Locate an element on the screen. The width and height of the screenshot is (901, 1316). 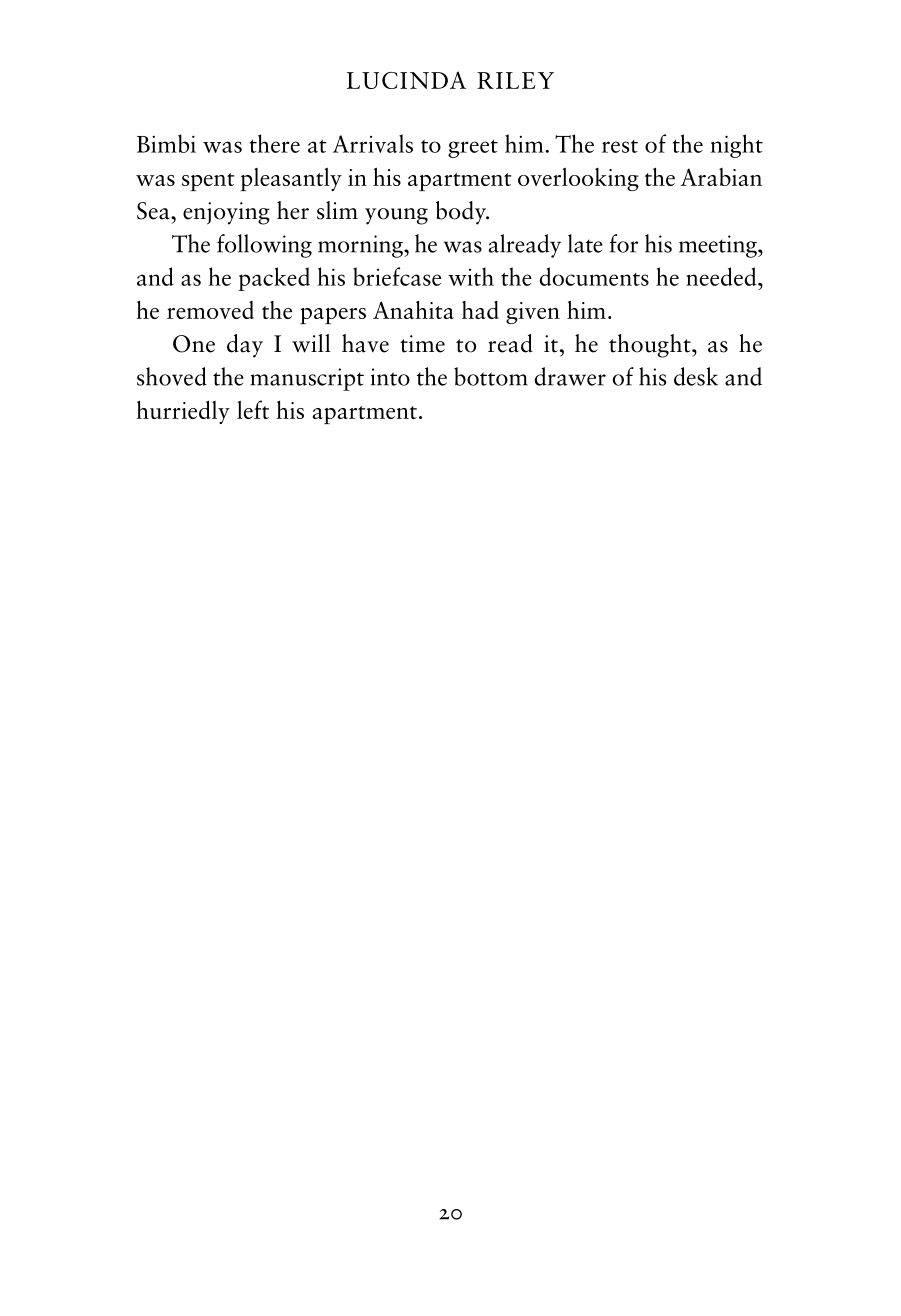
greet is located at coordinates (473, 149).
